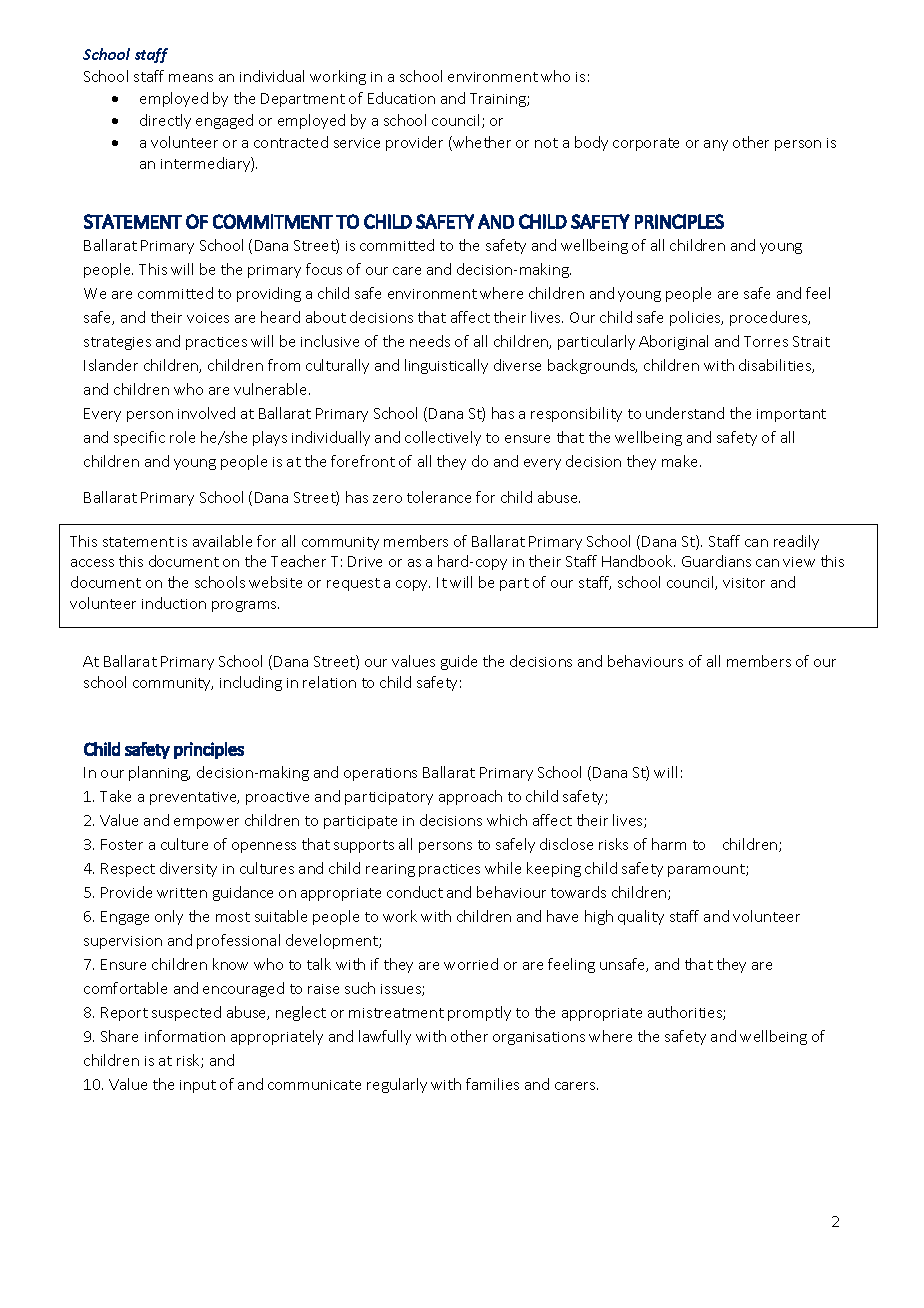 This screenshot has width=924, height=1308. Describe the element at coordinates (365, 561) in the screenshot. I see `Drive` at that location.
